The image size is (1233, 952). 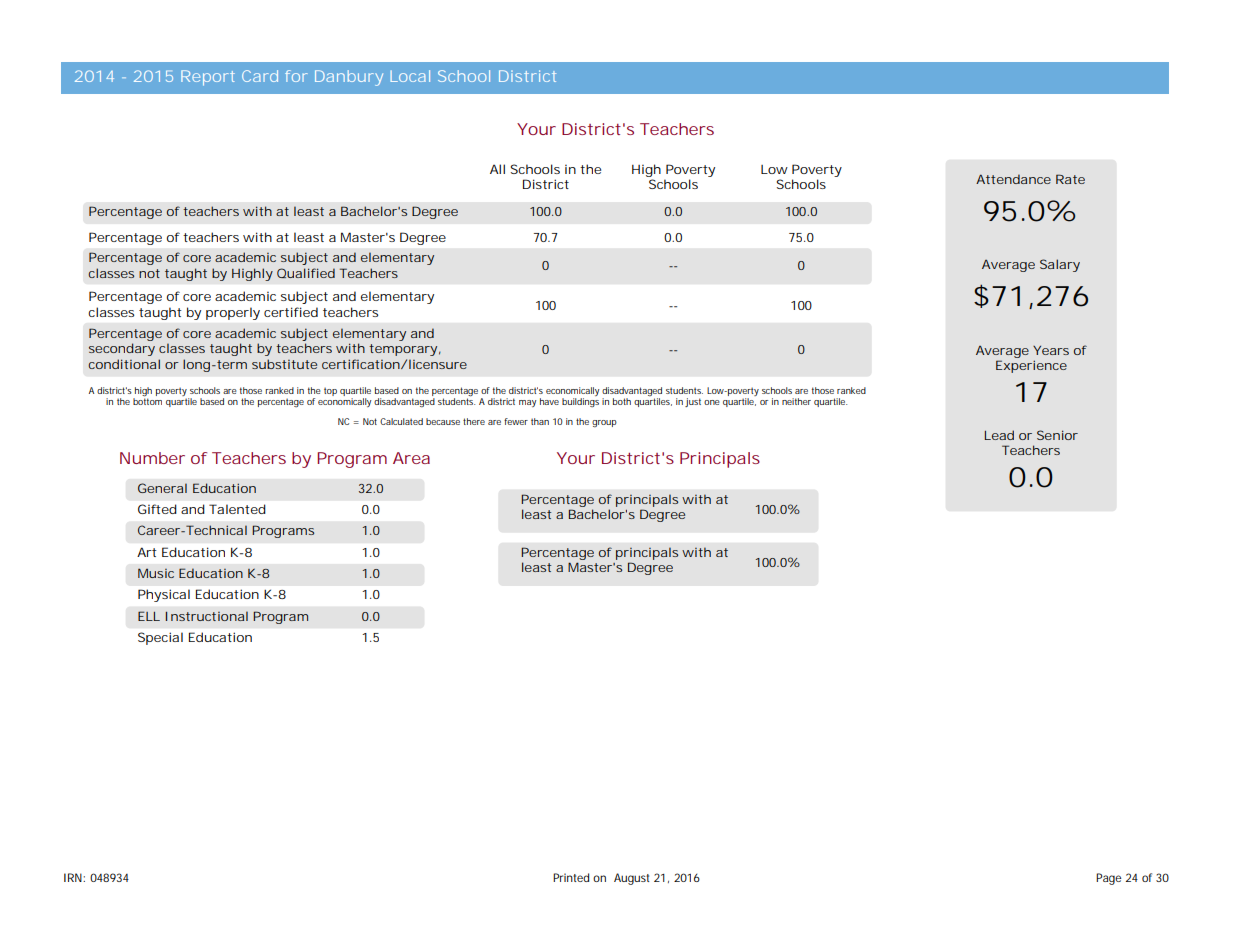 I want to click on group, so click(x=604, y=423).
